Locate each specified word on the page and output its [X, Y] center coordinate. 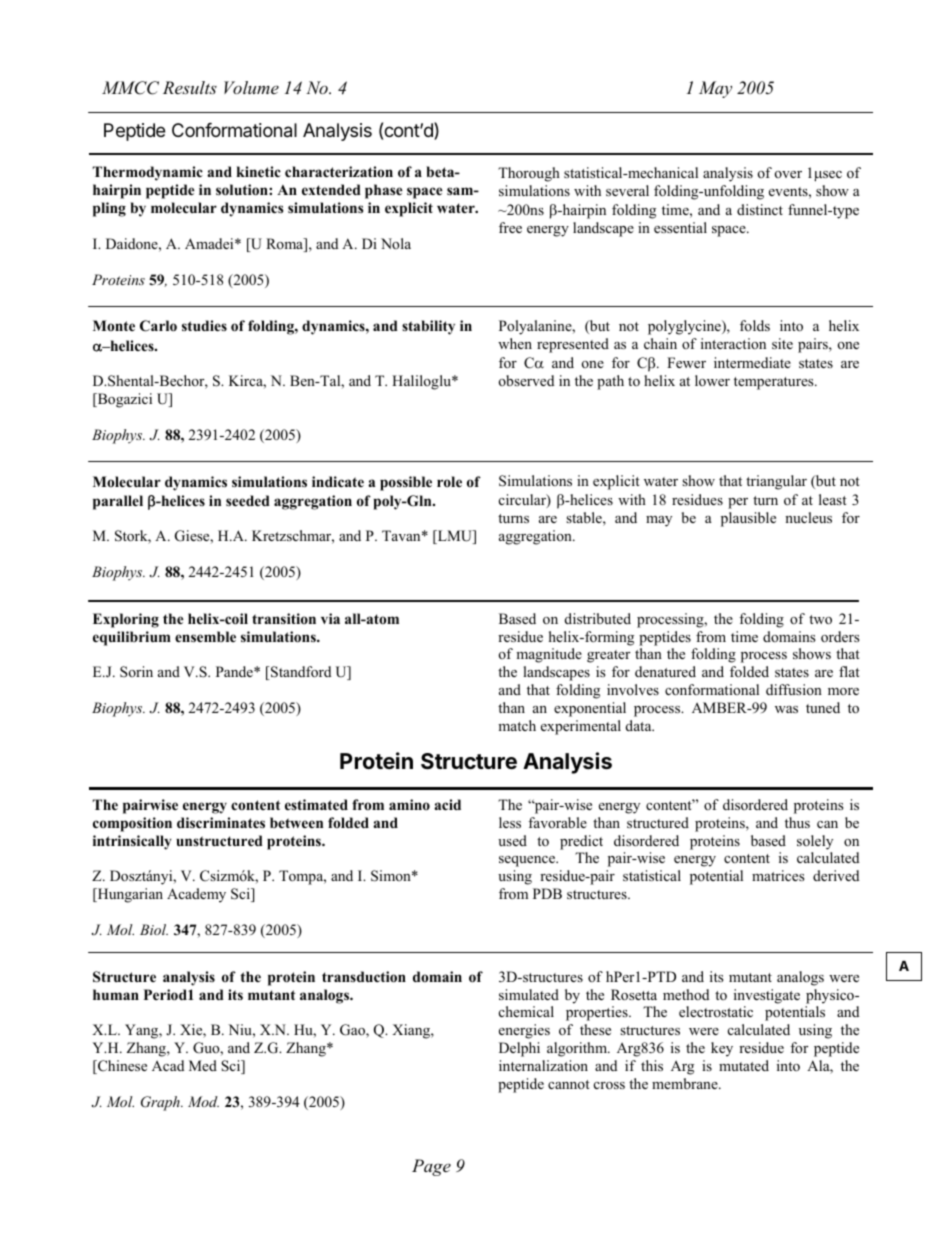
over [788, 174]
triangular [776, 482]
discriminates [221, 822]
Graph [161, 1103]
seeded [248, 500]
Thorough [529, 174]
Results [190, 87]
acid [447, 804]
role [449, 481]
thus [797, 822]
